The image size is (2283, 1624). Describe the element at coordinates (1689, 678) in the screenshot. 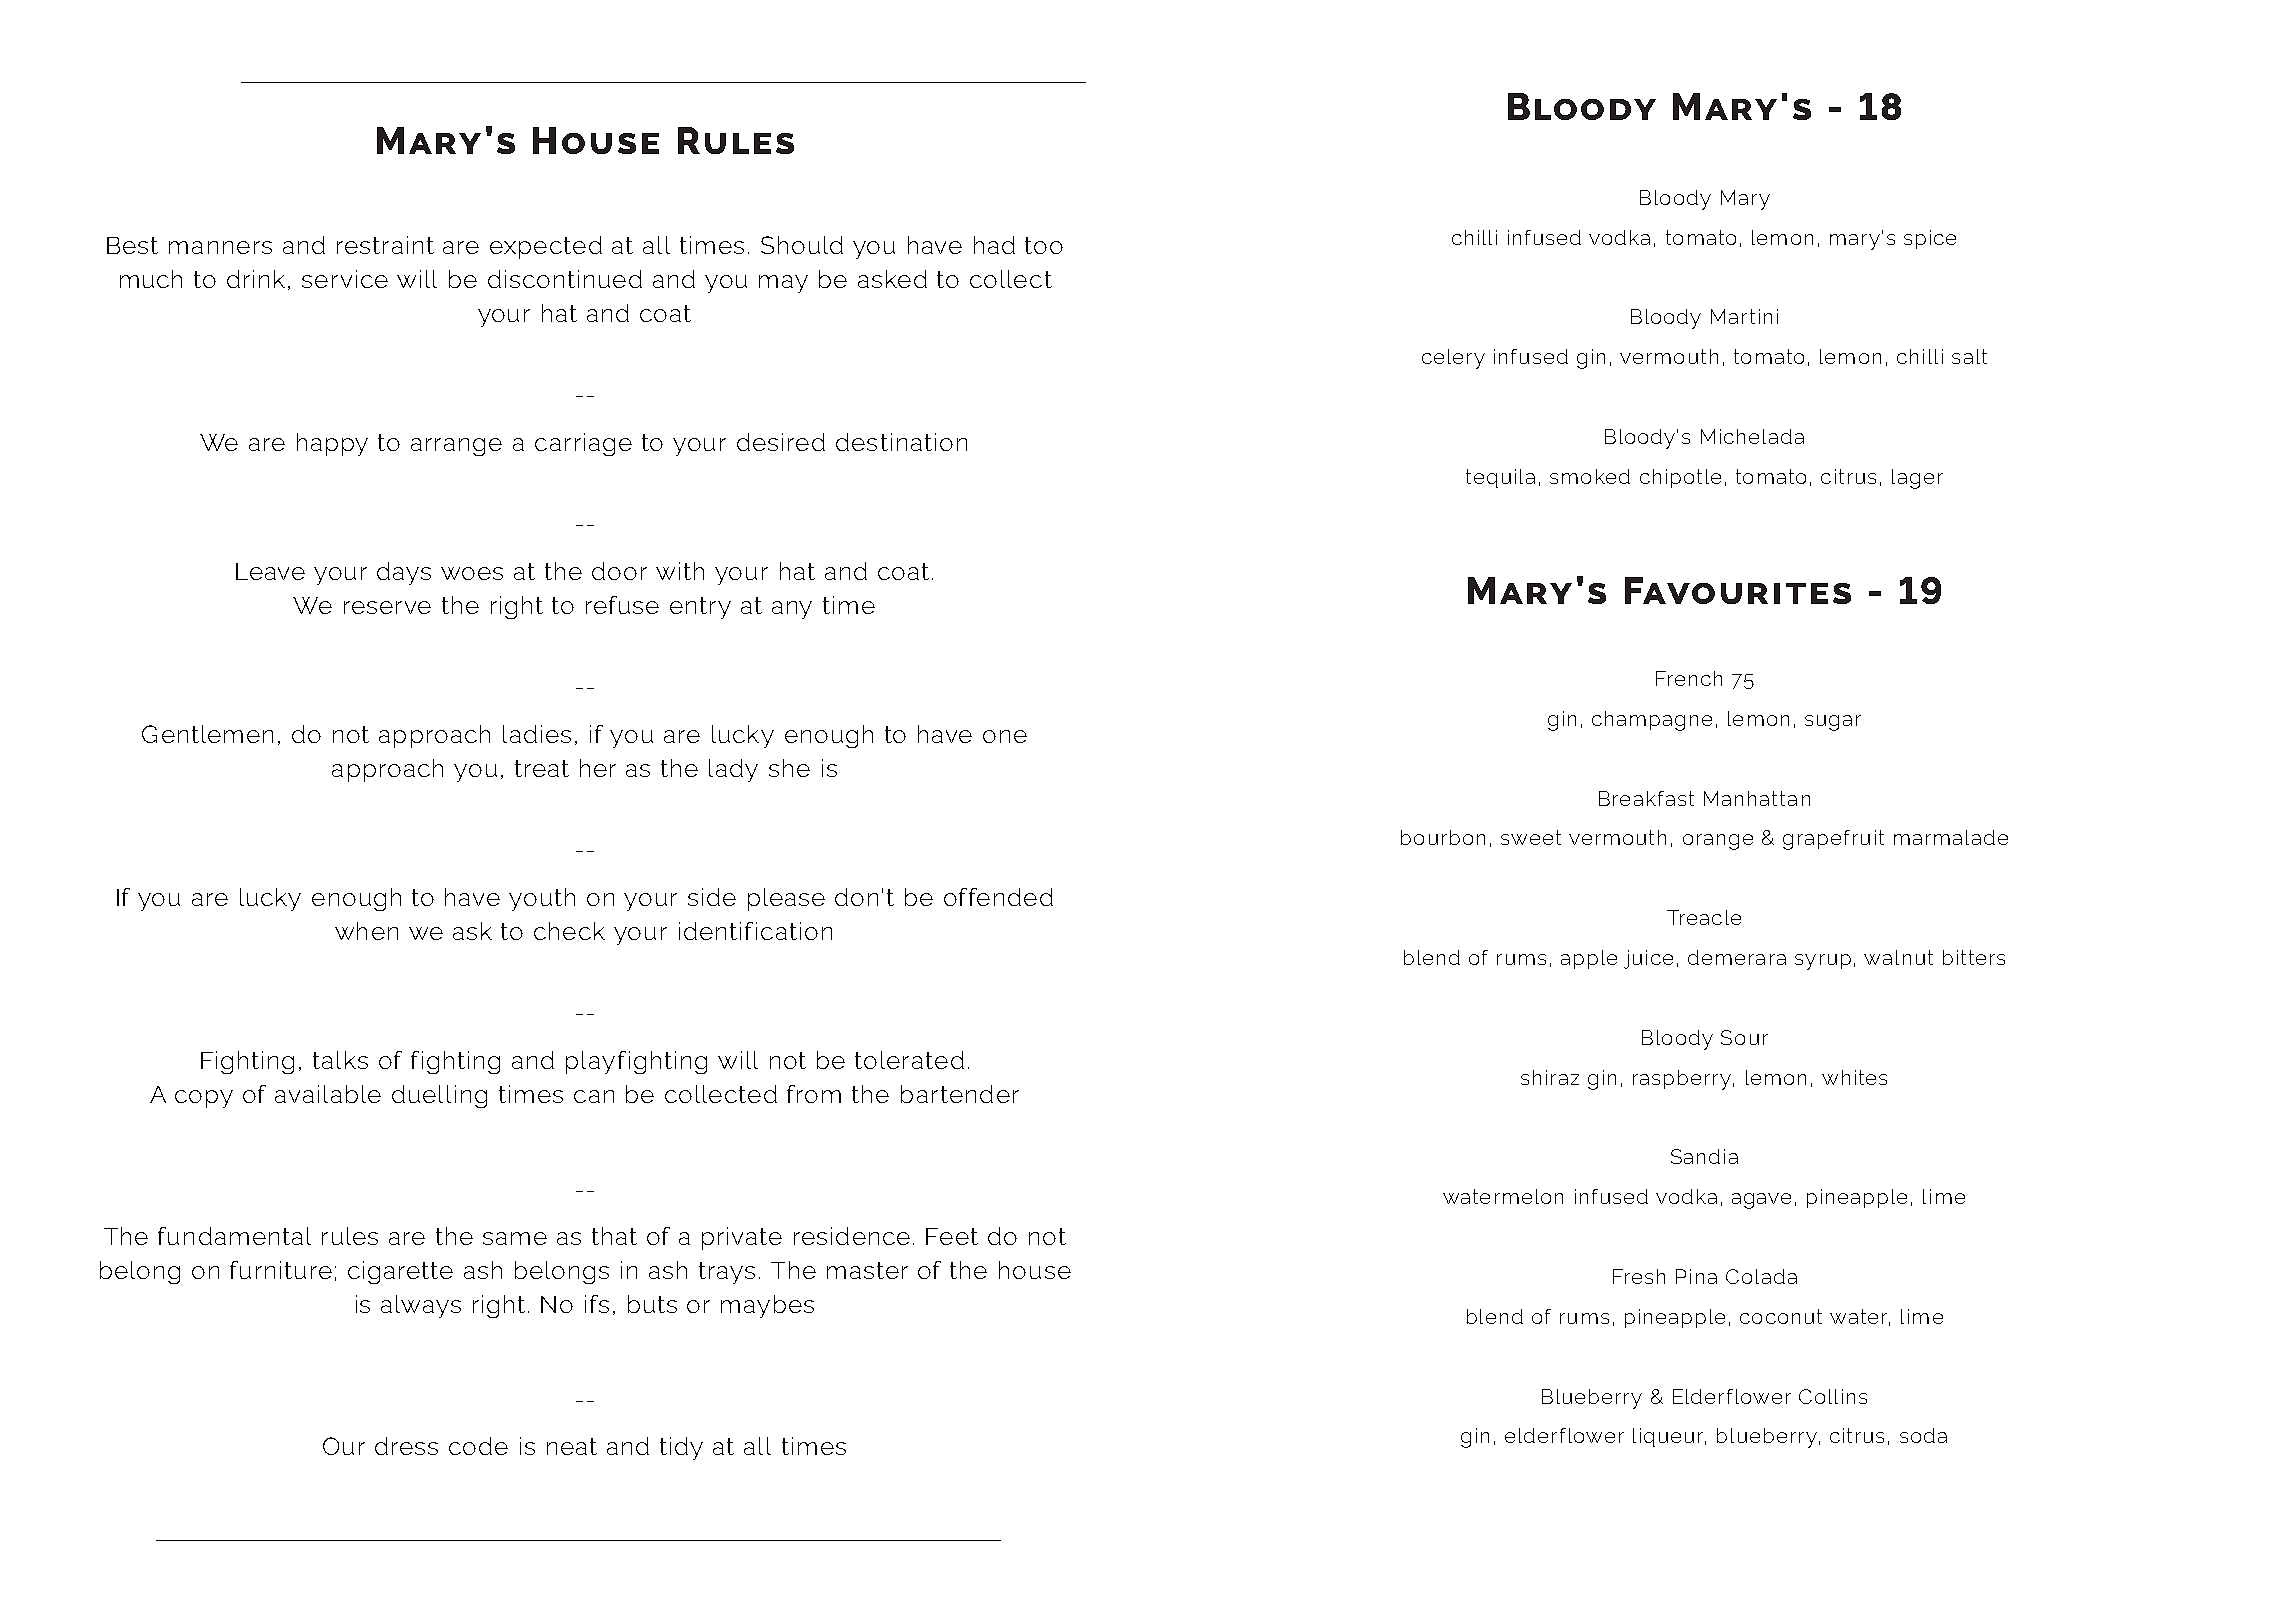

I see `French` at that location.
